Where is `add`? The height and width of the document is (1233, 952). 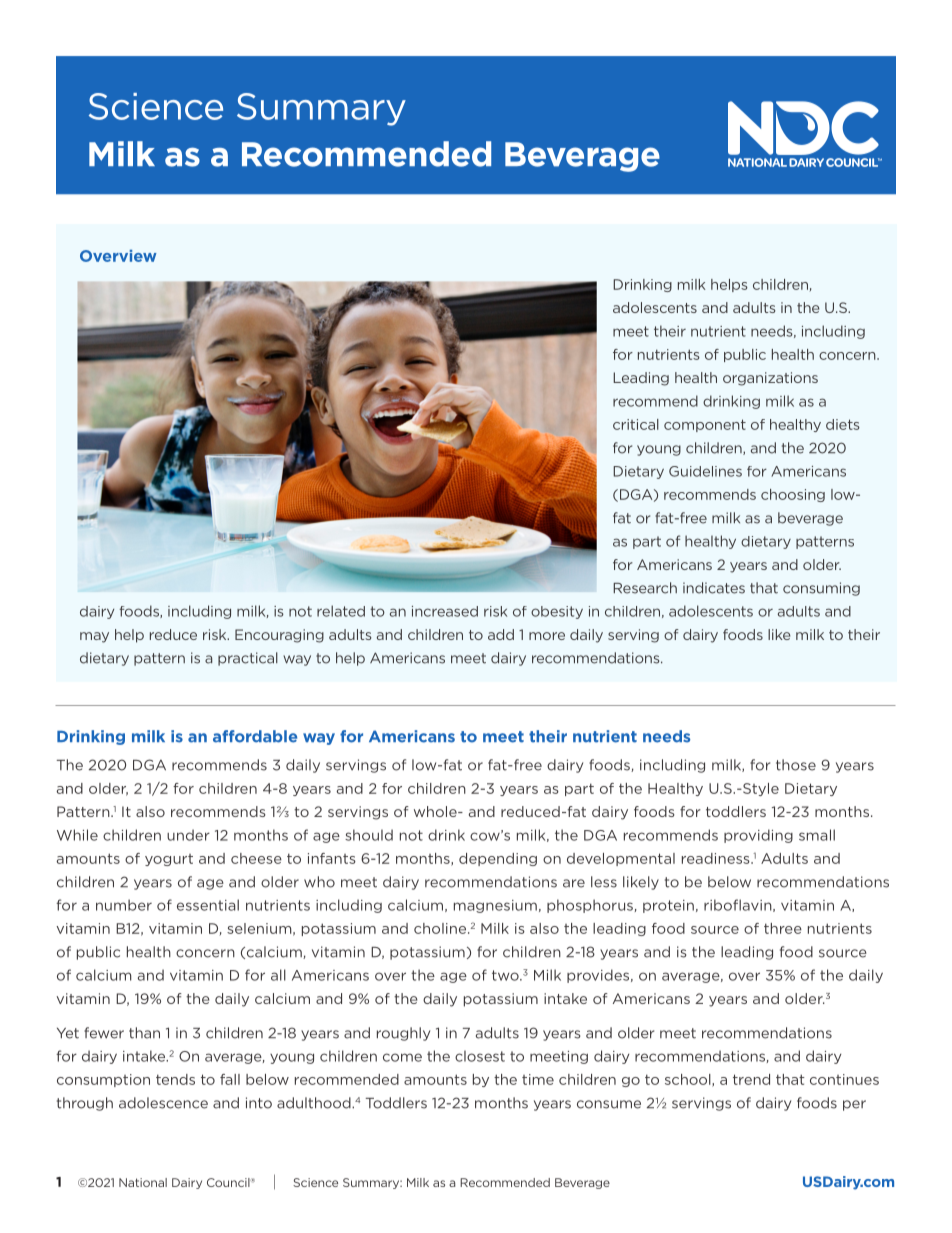 add is located at coordinates (501, 634).
